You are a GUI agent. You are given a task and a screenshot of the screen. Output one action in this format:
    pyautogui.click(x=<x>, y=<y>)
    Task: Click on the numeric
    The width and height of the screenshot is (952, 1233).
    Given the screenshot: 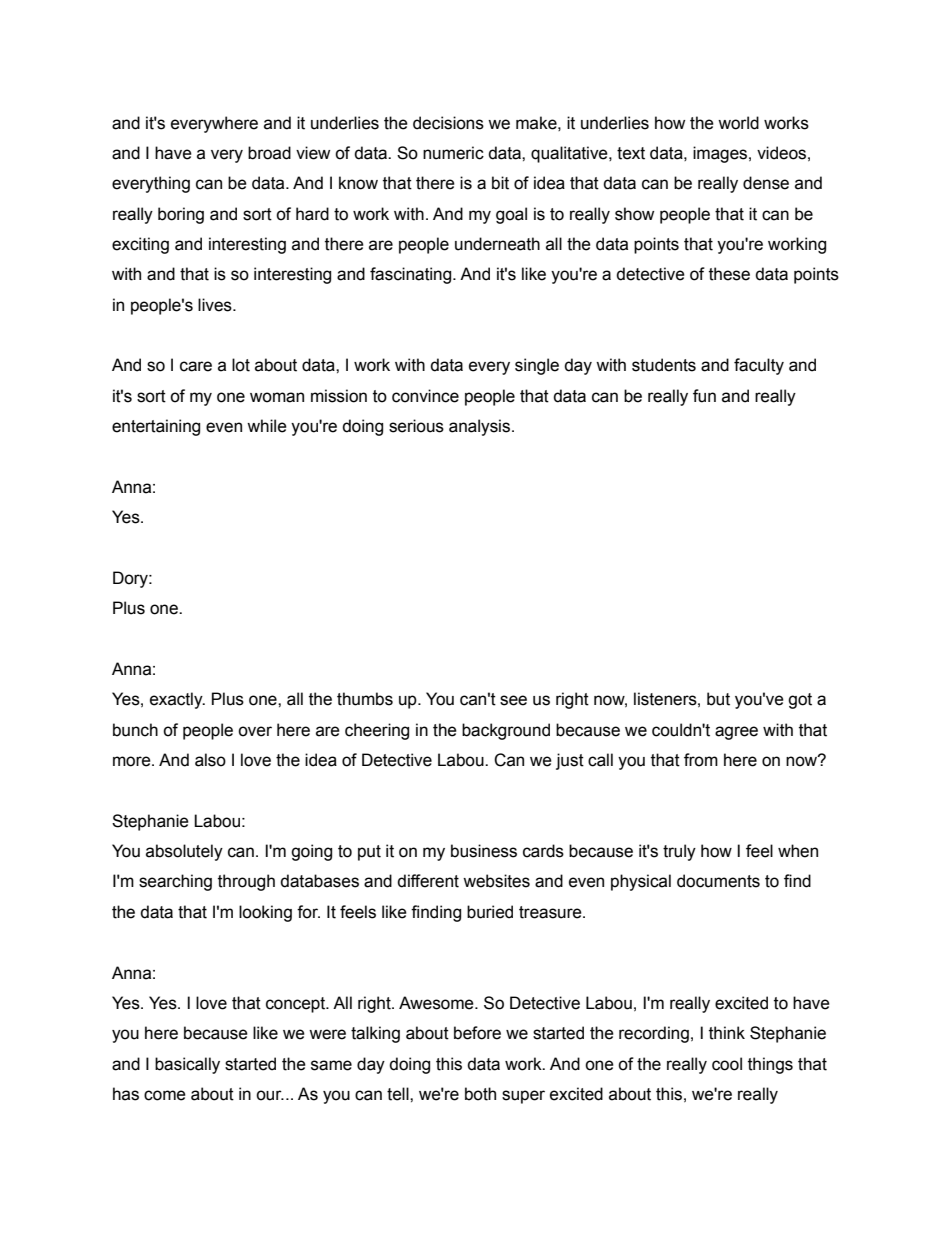 What is the action you would take?
    pyautogui.click(x=453, y=153)
